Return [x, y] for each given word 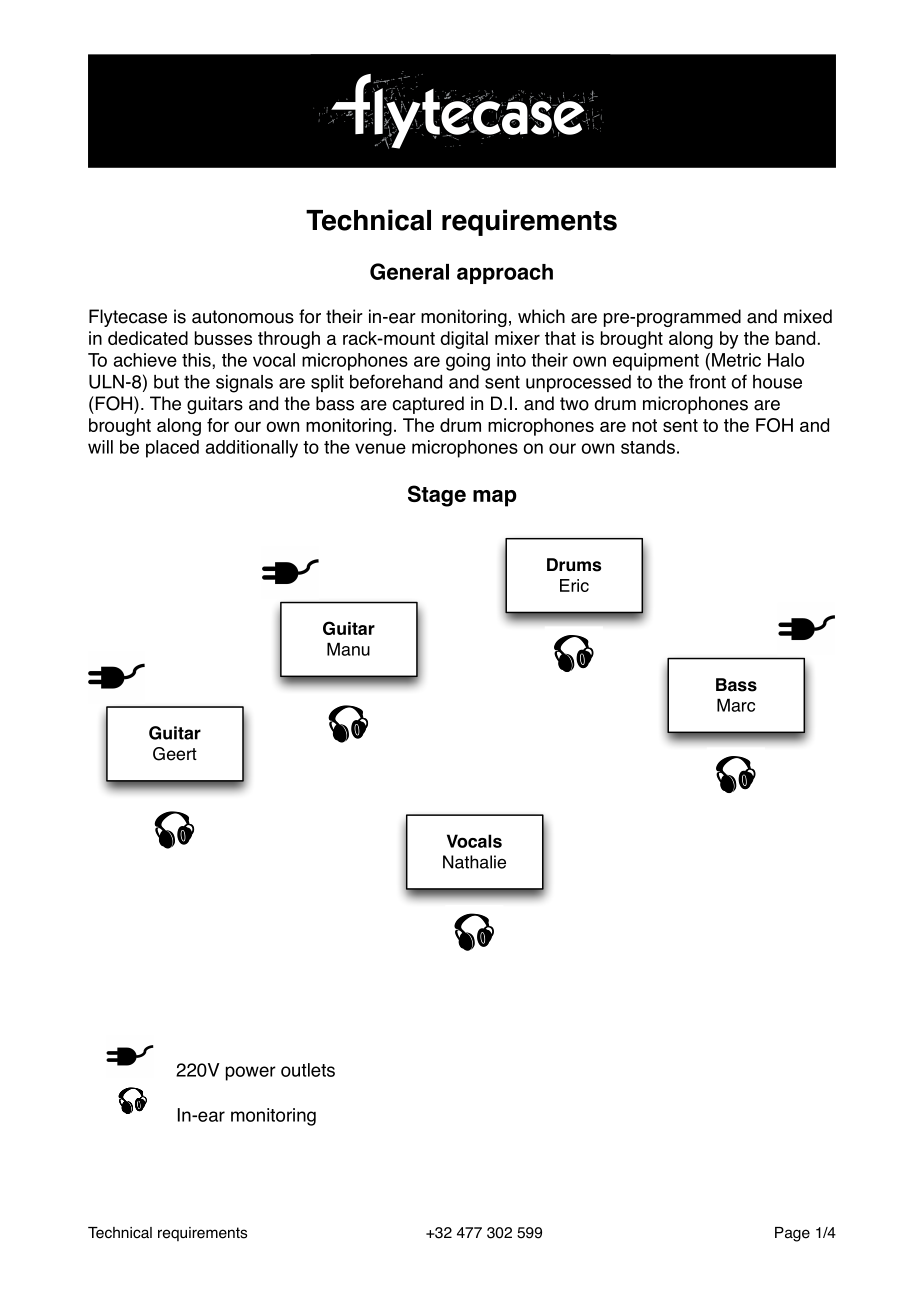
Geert [175, 754]
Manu [348, 649]
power [251, 1073]
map [495, 498]
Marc [736, 705]
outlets [308, 1070]
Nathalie [474, 862]
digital [464, 340]
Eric [574, 585]
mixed [808, 316]
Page [792, 1234]
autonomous [243, 317]
